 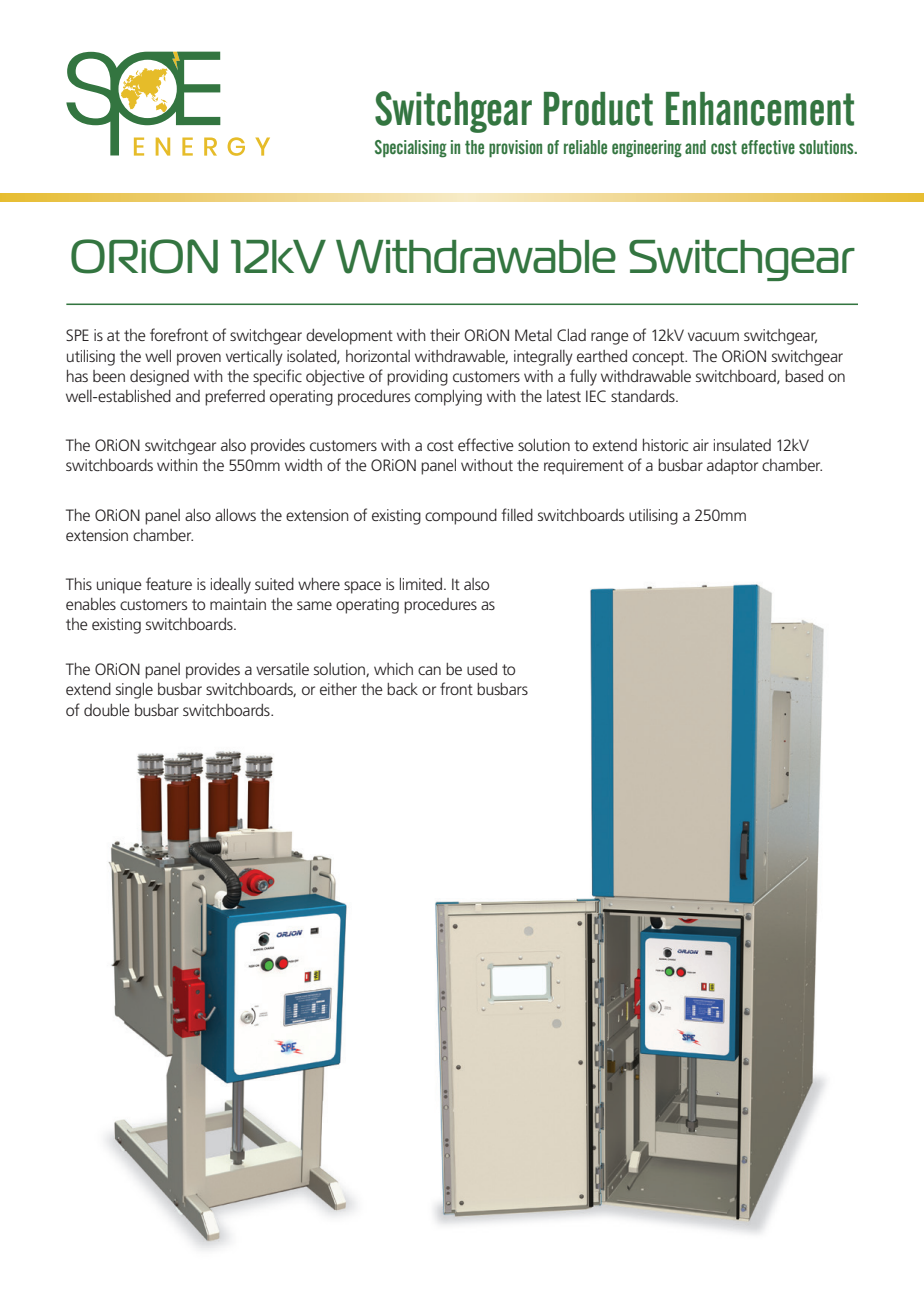 What do you see at coordinates (732, 467) in the image?
I see `adaptor` at bounding box center [732, 467].
